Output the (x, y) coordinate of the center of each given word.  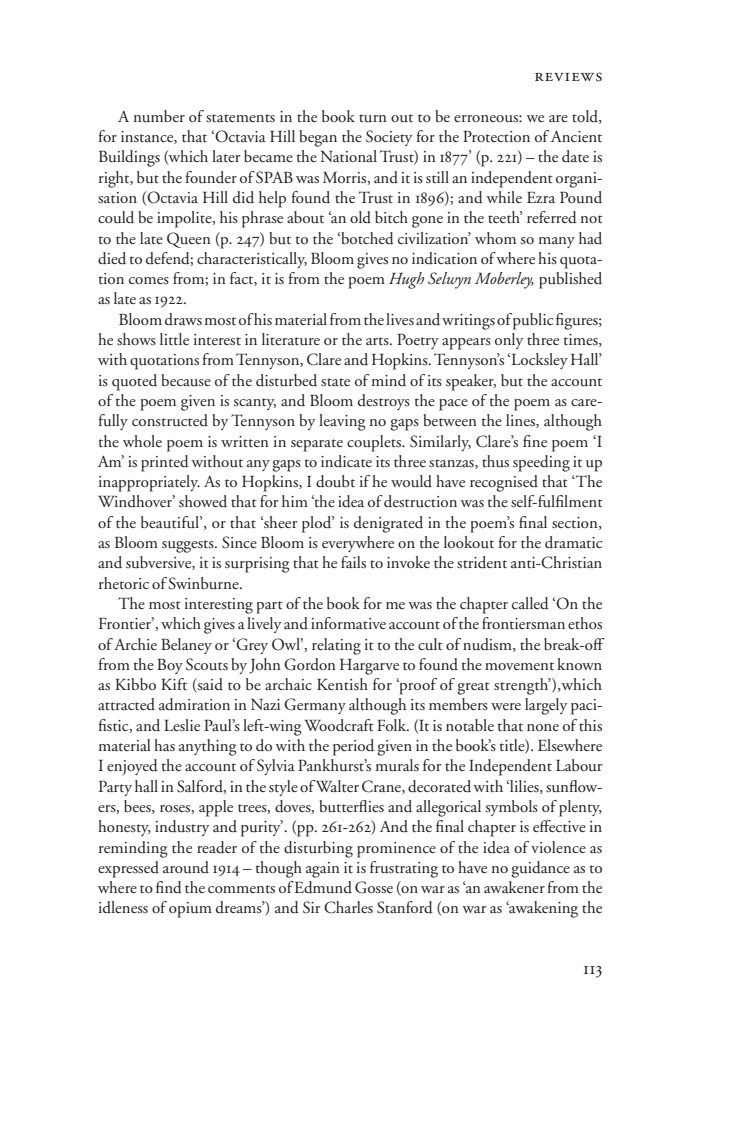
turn (373, 118)
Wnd (169, 887)
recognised (504, 483)
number (159, 116)
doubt (335, 481)
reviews (568, 77)
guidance (540, 869)
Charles (348, 907)
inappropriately (149, 483)
